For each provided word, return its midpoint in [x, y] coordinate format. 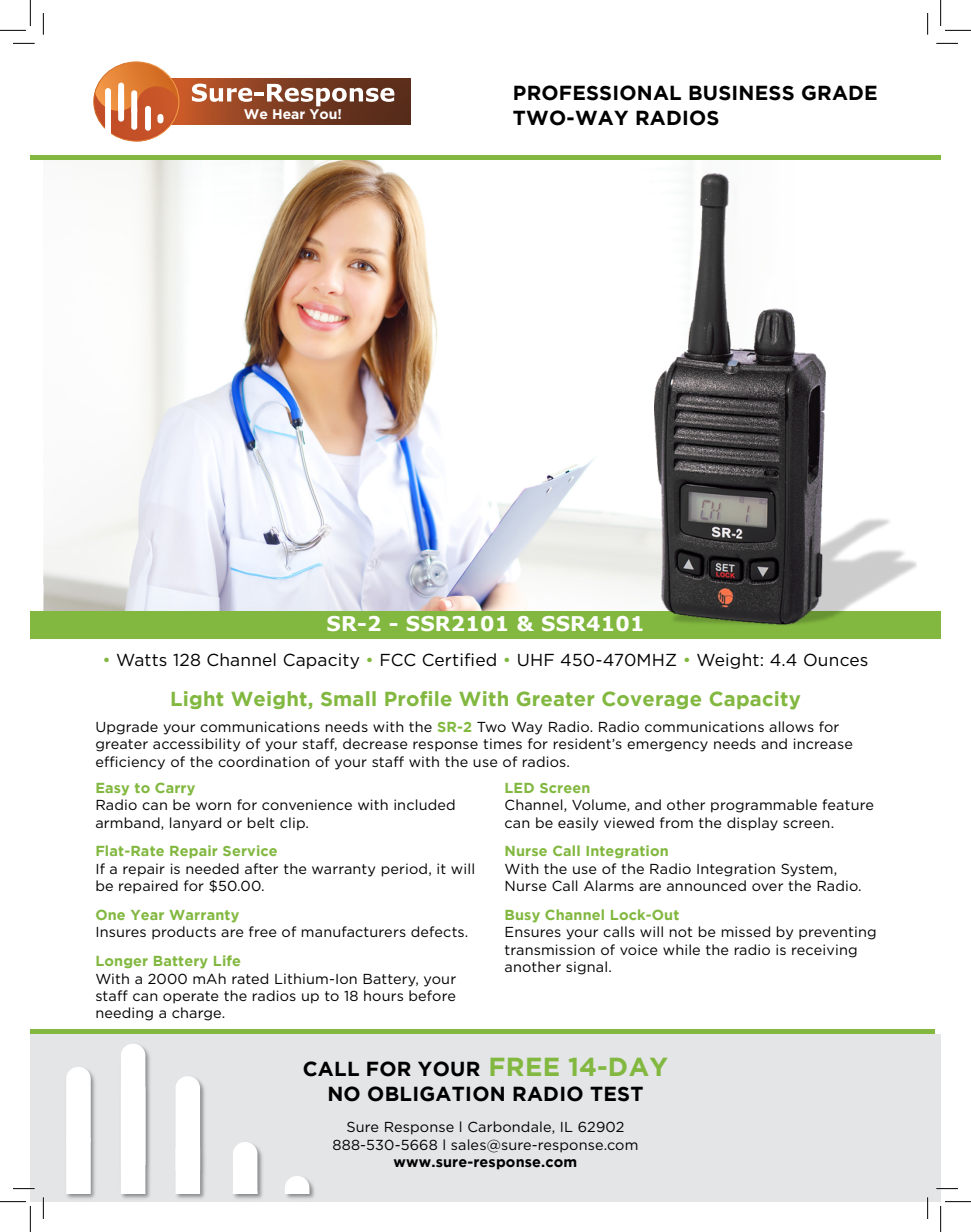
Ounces [836, 660]
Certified [459, 659]
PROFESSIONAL [597, 93]
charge [197, 1014]
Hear [289, 114]
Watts [142, 660]
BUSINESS [741, 93]
